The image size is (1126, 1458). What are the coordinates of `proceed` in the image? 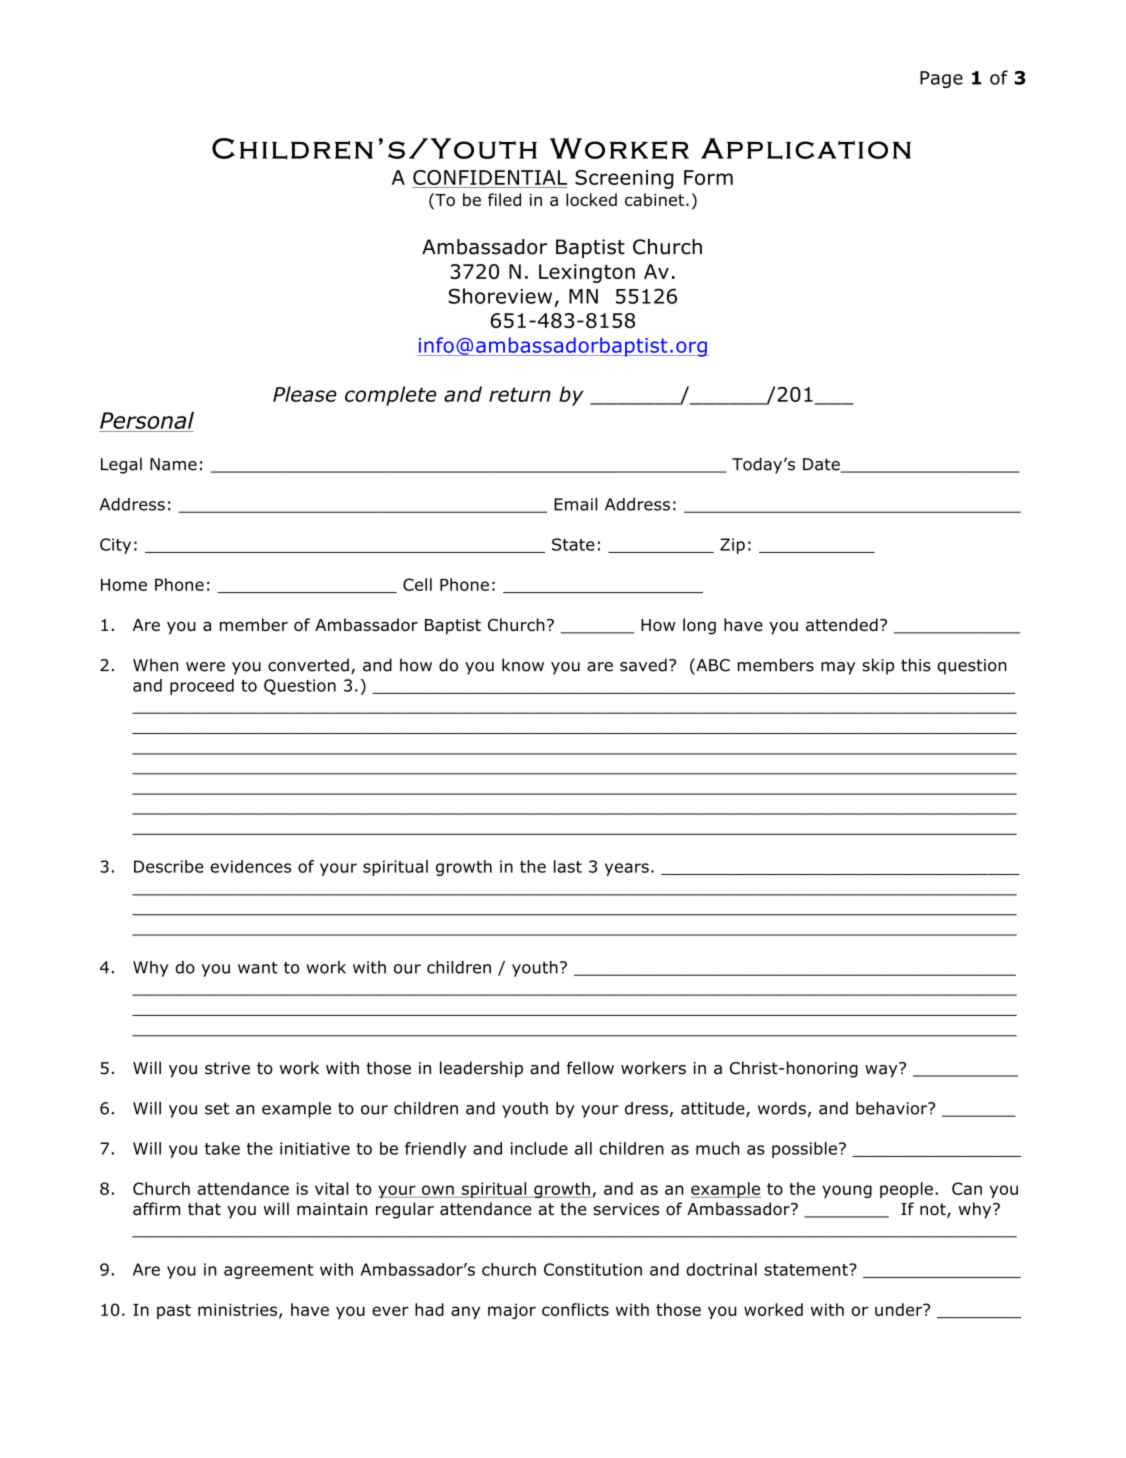 It's located at (202, 687).
